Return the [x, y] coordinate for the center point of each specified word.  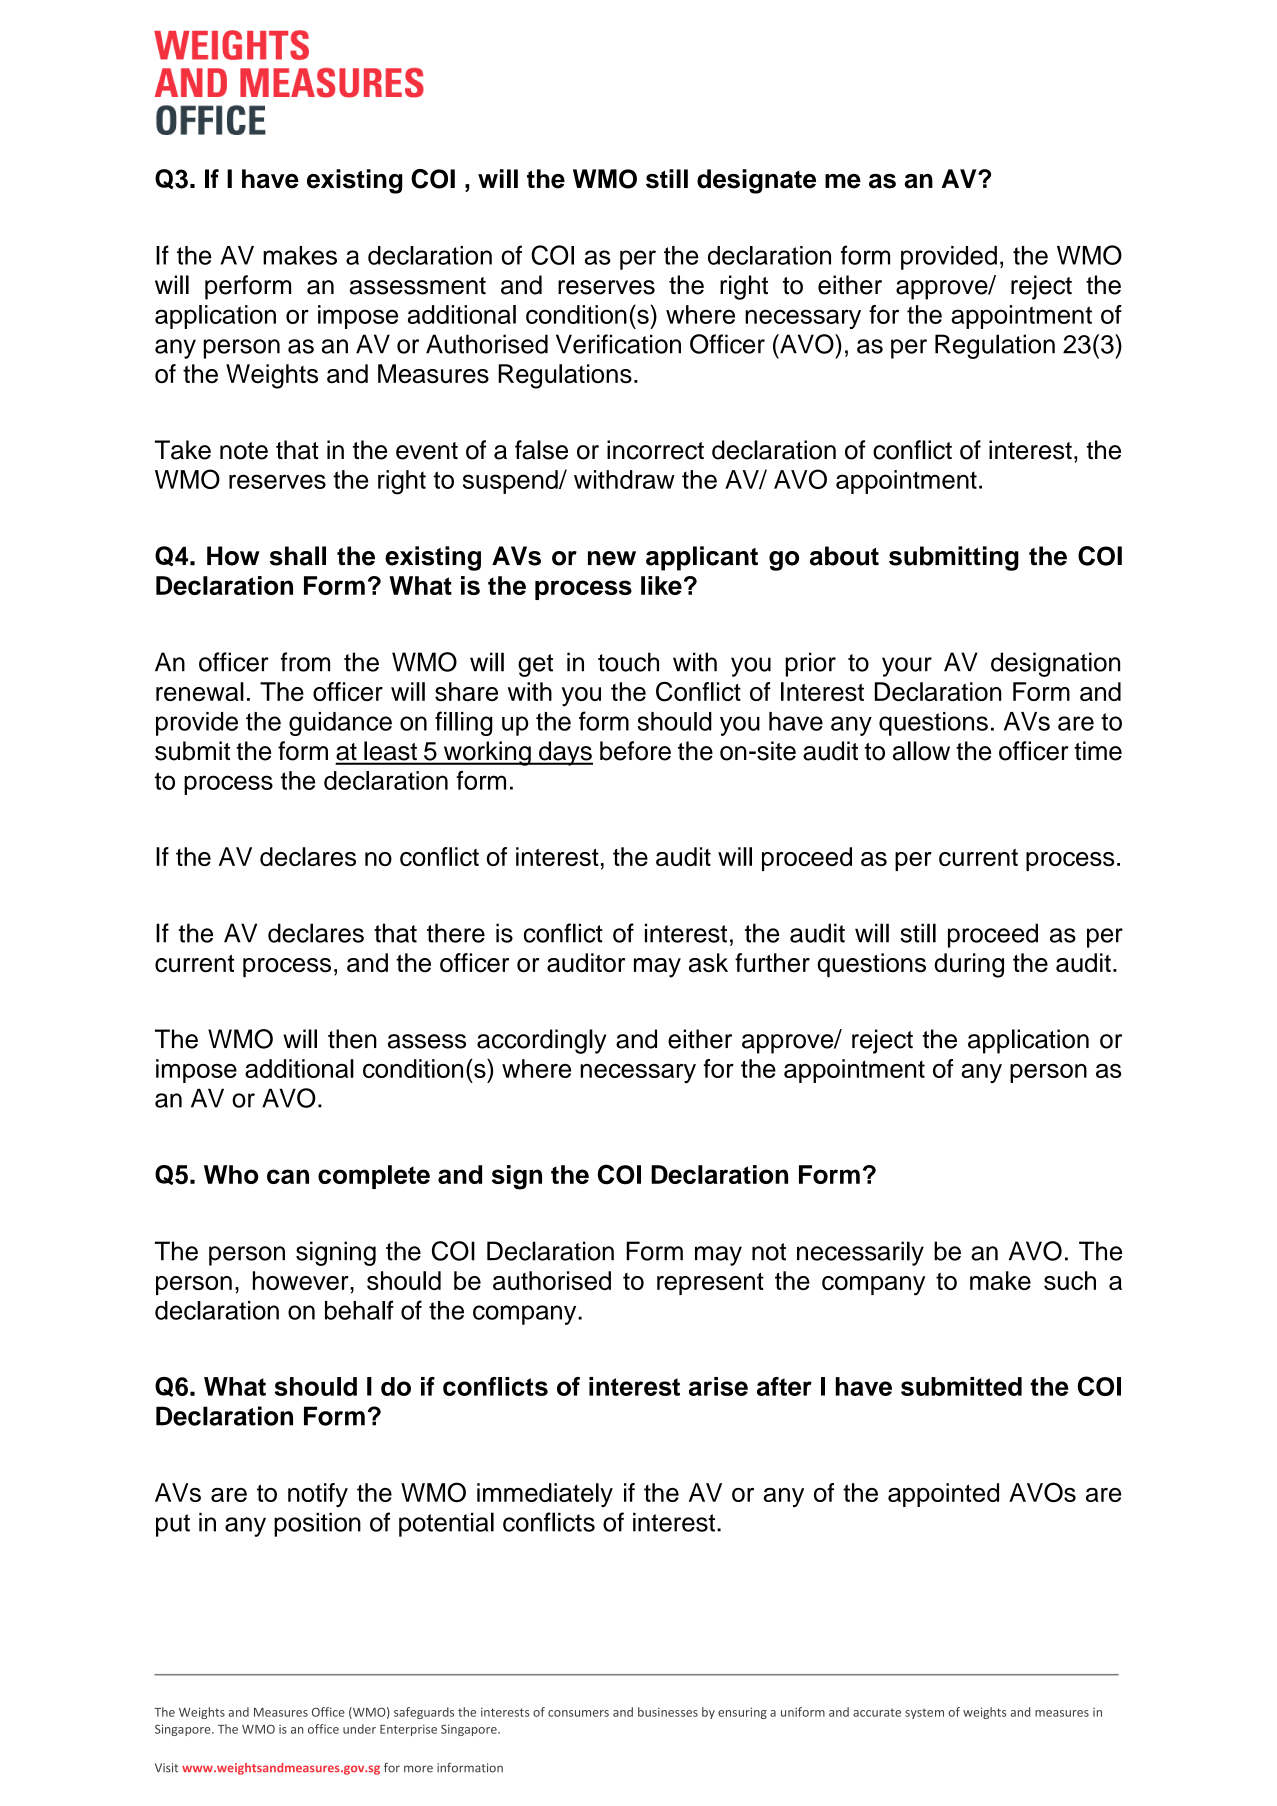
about [844, 556]
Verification [618, 344]
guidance [340, 724]
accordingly [541, 1041]
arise [718, 1386]
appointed [943, 1495]
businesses [668, 1712]
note [244, 451]
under [359, 1729]
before [635, 751]
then [352, 1039]
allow [921, 751]
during [969, 965]
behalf [359, 1310]
